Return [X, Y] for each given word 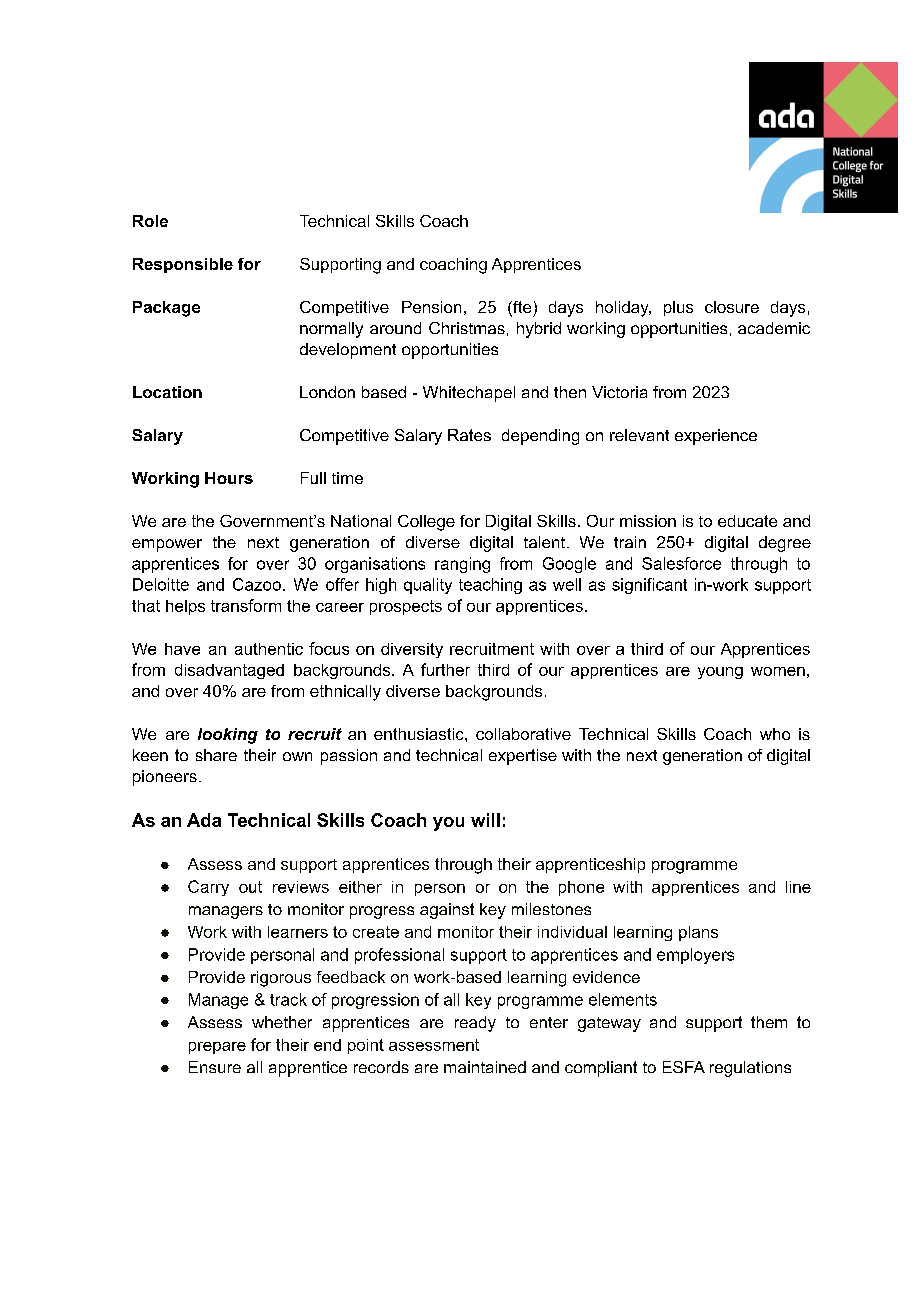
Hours [229, 478]
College [426, 523]
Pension [431, 307]
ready [475, 1024]
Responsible [183, 265]
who [775, 734]
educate [747, 521]
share [216, 755]
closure [732, 307]
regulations [750, 1069]
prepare [217, 1048]
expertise [523, 757]
